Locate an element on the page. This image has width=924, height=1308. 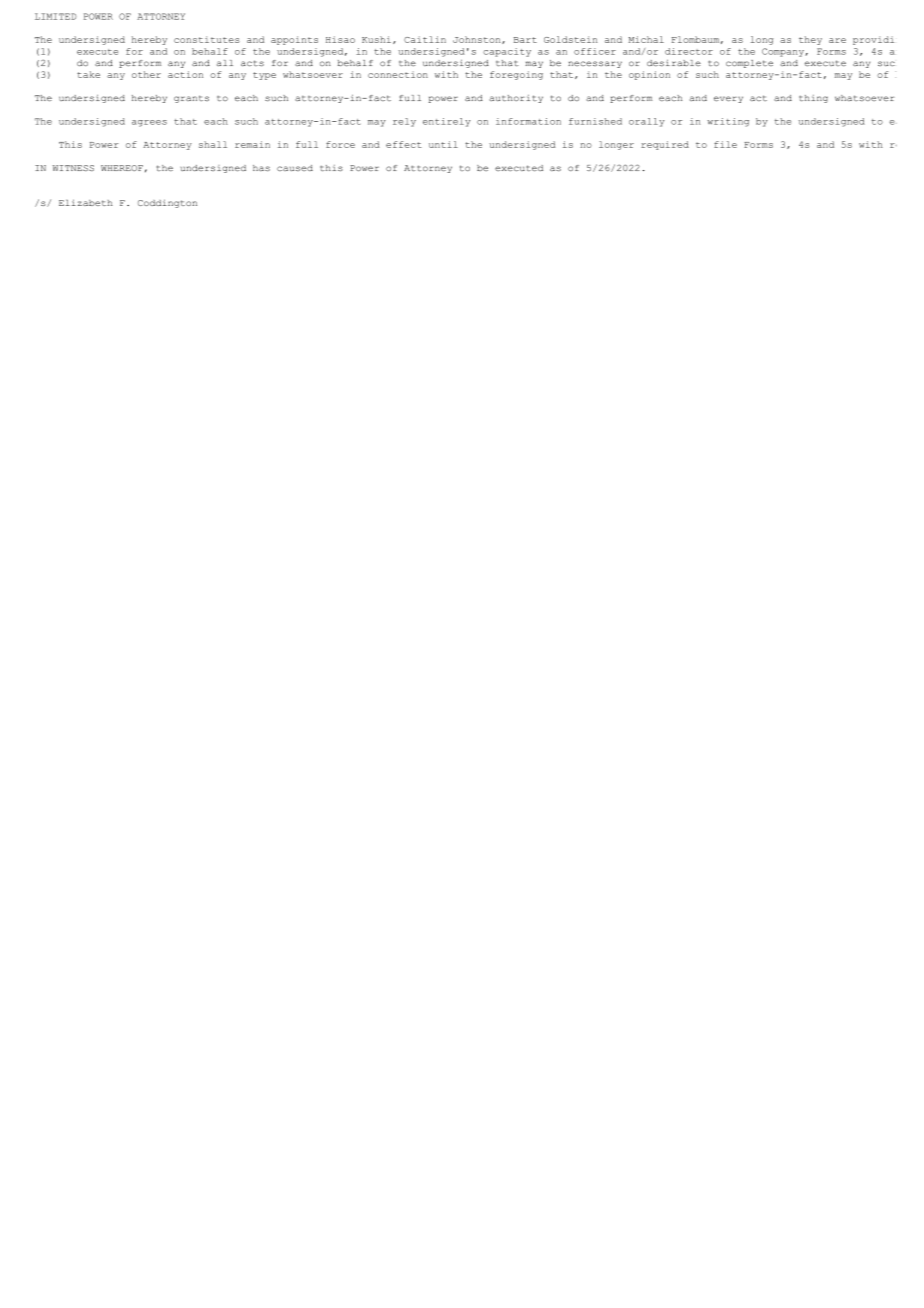
they is located at coordinates (810, 40).
